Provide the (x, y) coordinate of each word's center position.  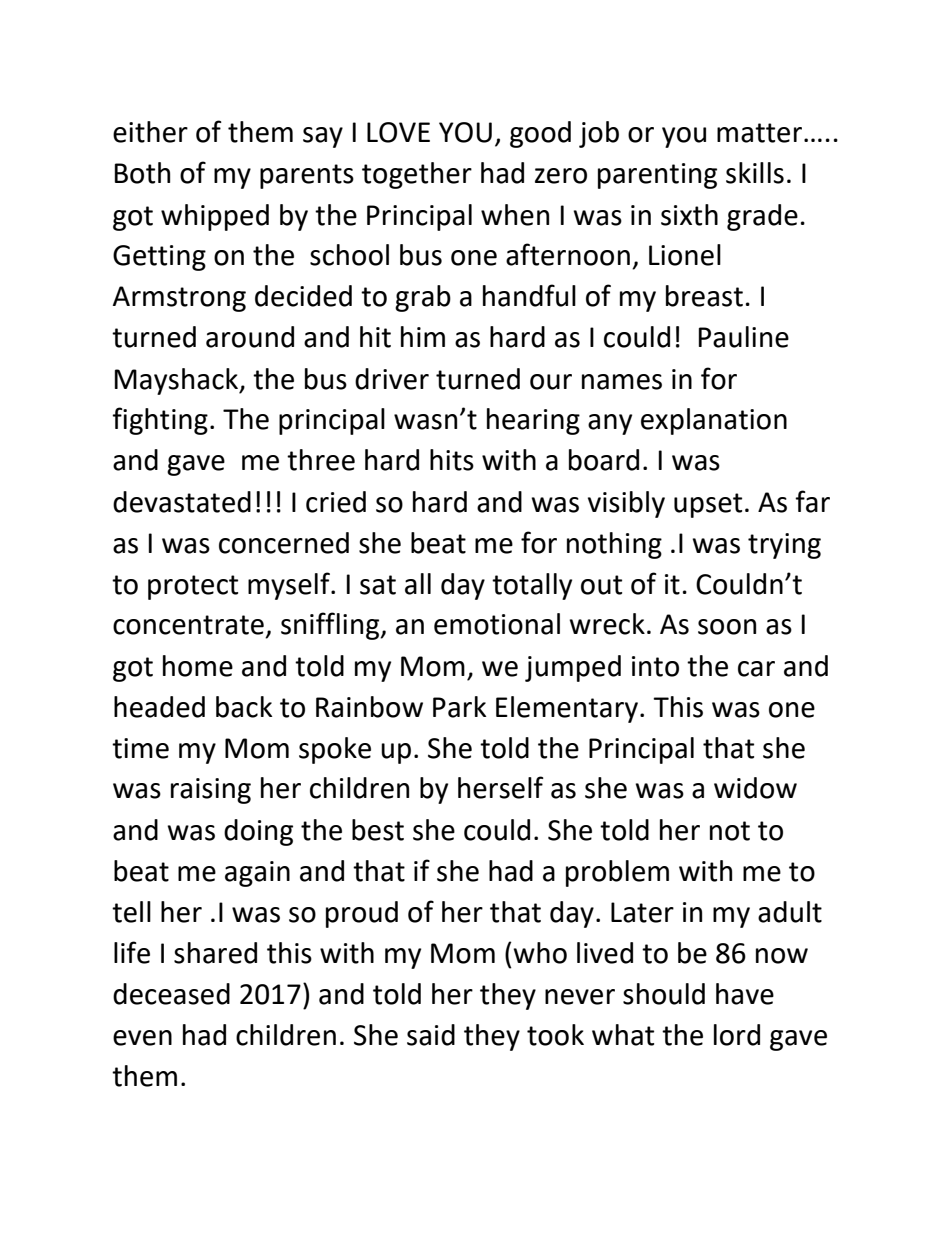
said (431, 1035)
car (756, 669)
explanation (714, 421)
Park (459, 707)
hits (452, 460)
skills (755, 173)
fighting (160, 421)
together (417, 175)
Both (142, 173)
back (244, 707)
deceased (171, 994)
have (745, 994)
